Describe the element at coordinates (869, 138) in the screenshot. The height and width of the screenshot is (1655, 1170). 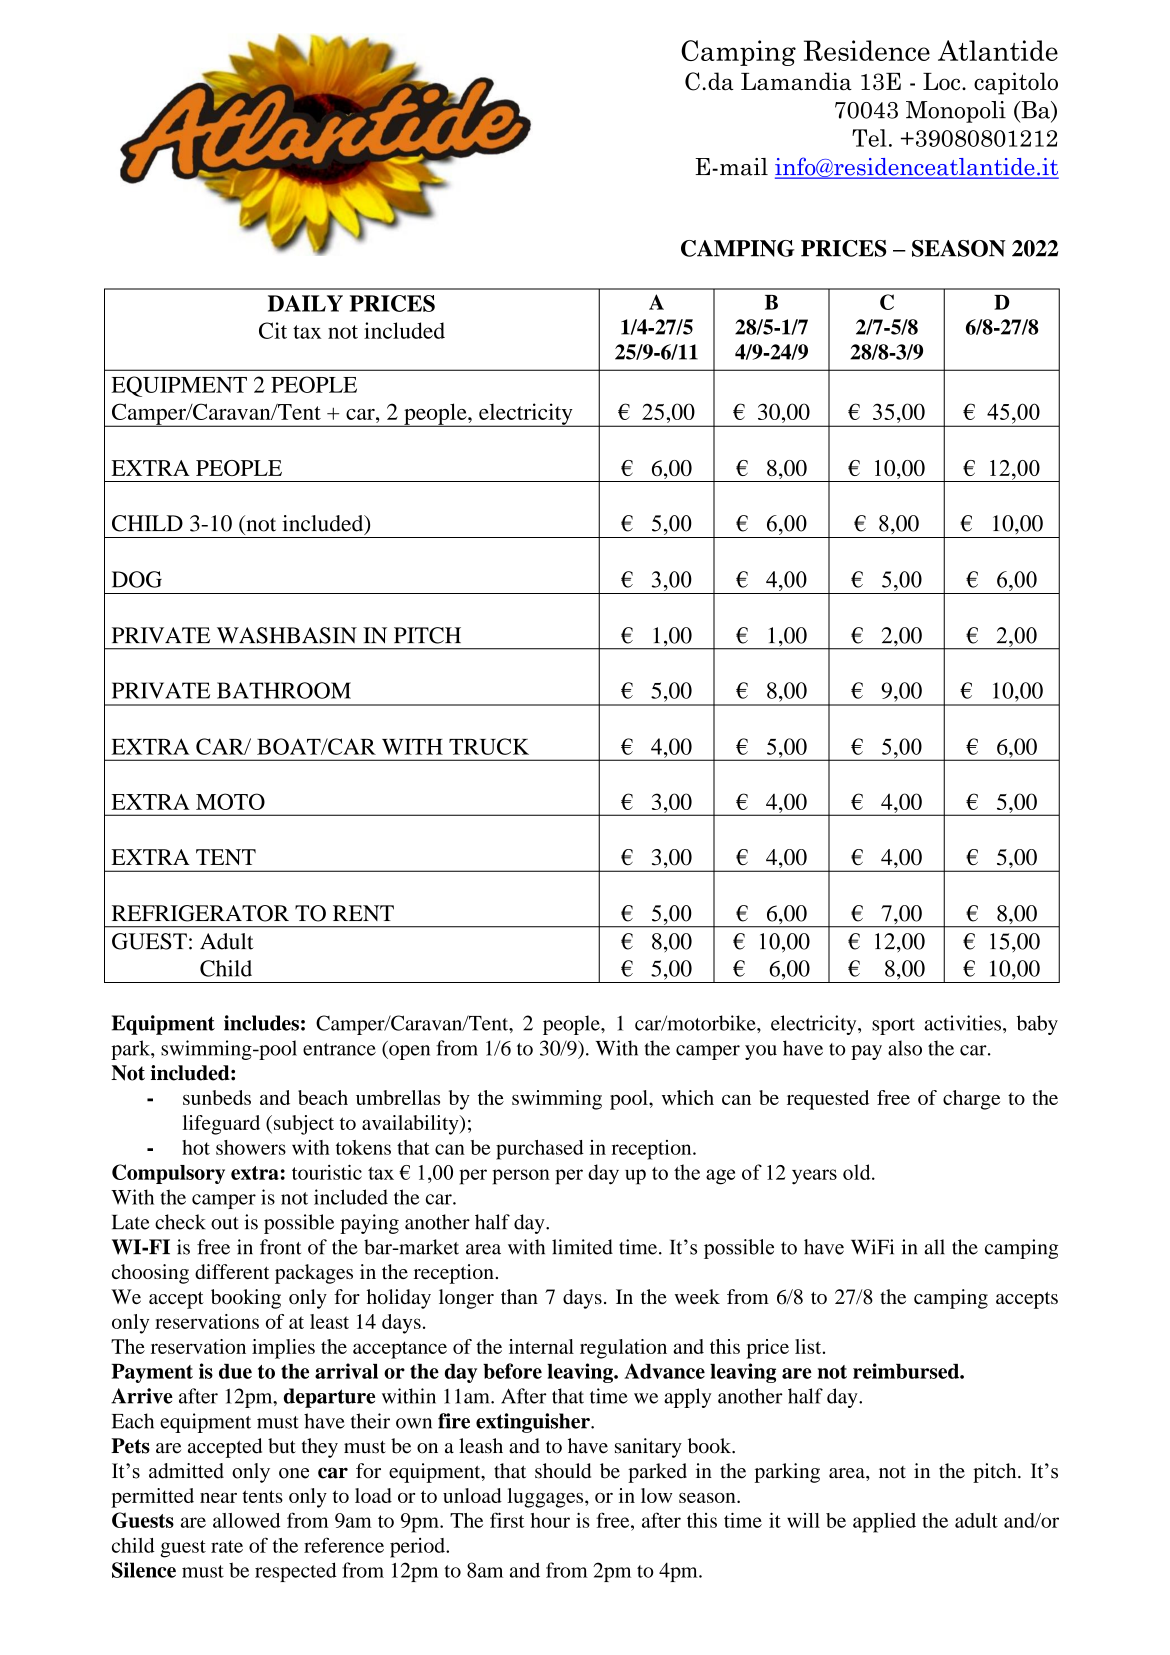
I see `Tel` at that location.
